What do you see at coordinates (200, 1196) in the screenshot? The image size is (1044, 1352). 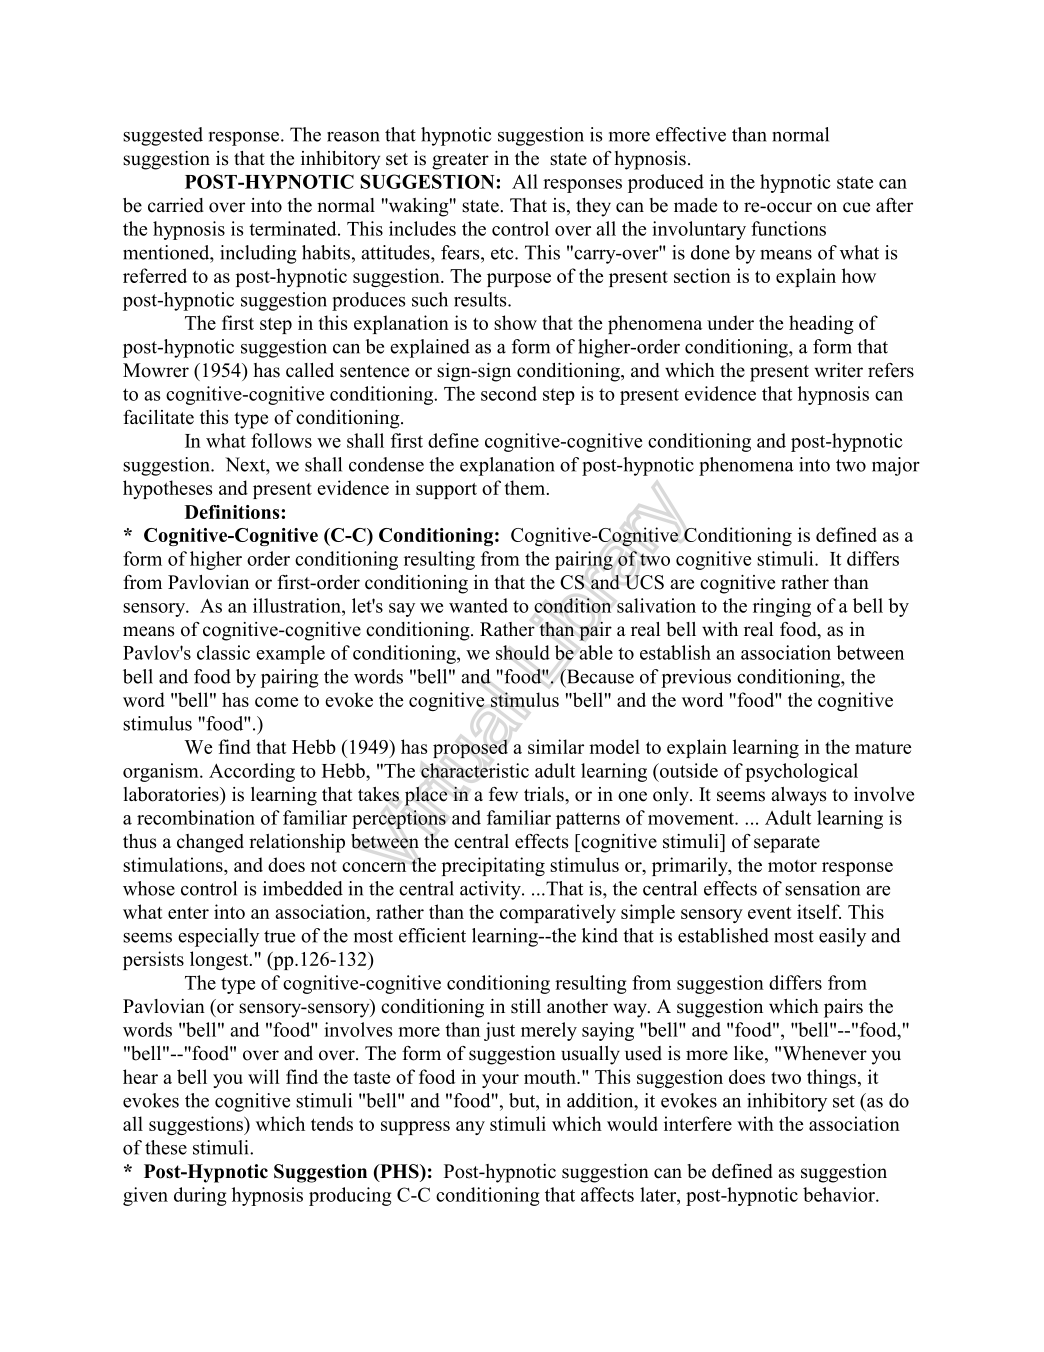 I see `during` at bounding box center [200, 1196].
